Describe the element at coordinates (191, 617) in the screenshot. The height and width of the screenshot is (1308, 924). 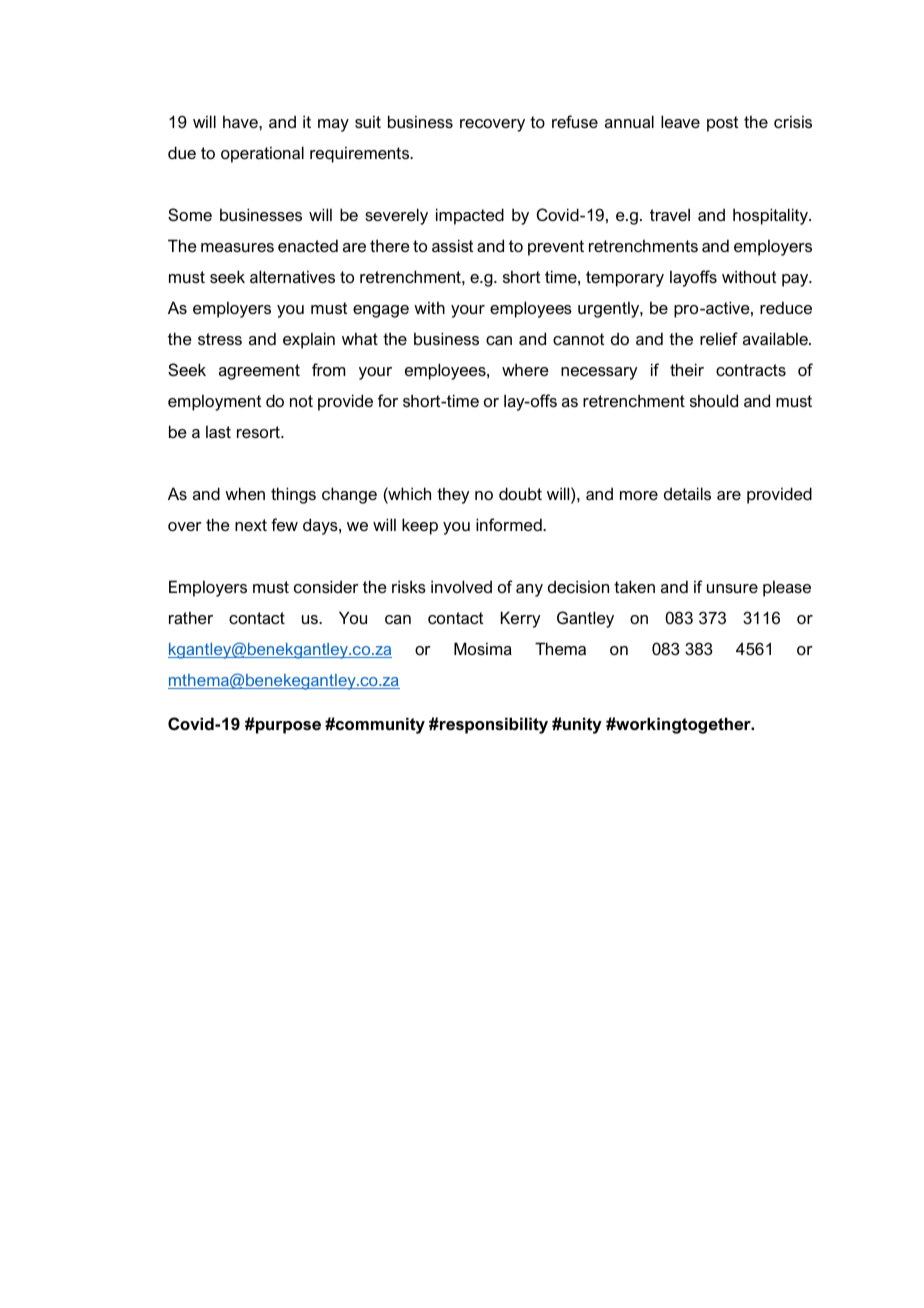
I see `rather` at that location.
